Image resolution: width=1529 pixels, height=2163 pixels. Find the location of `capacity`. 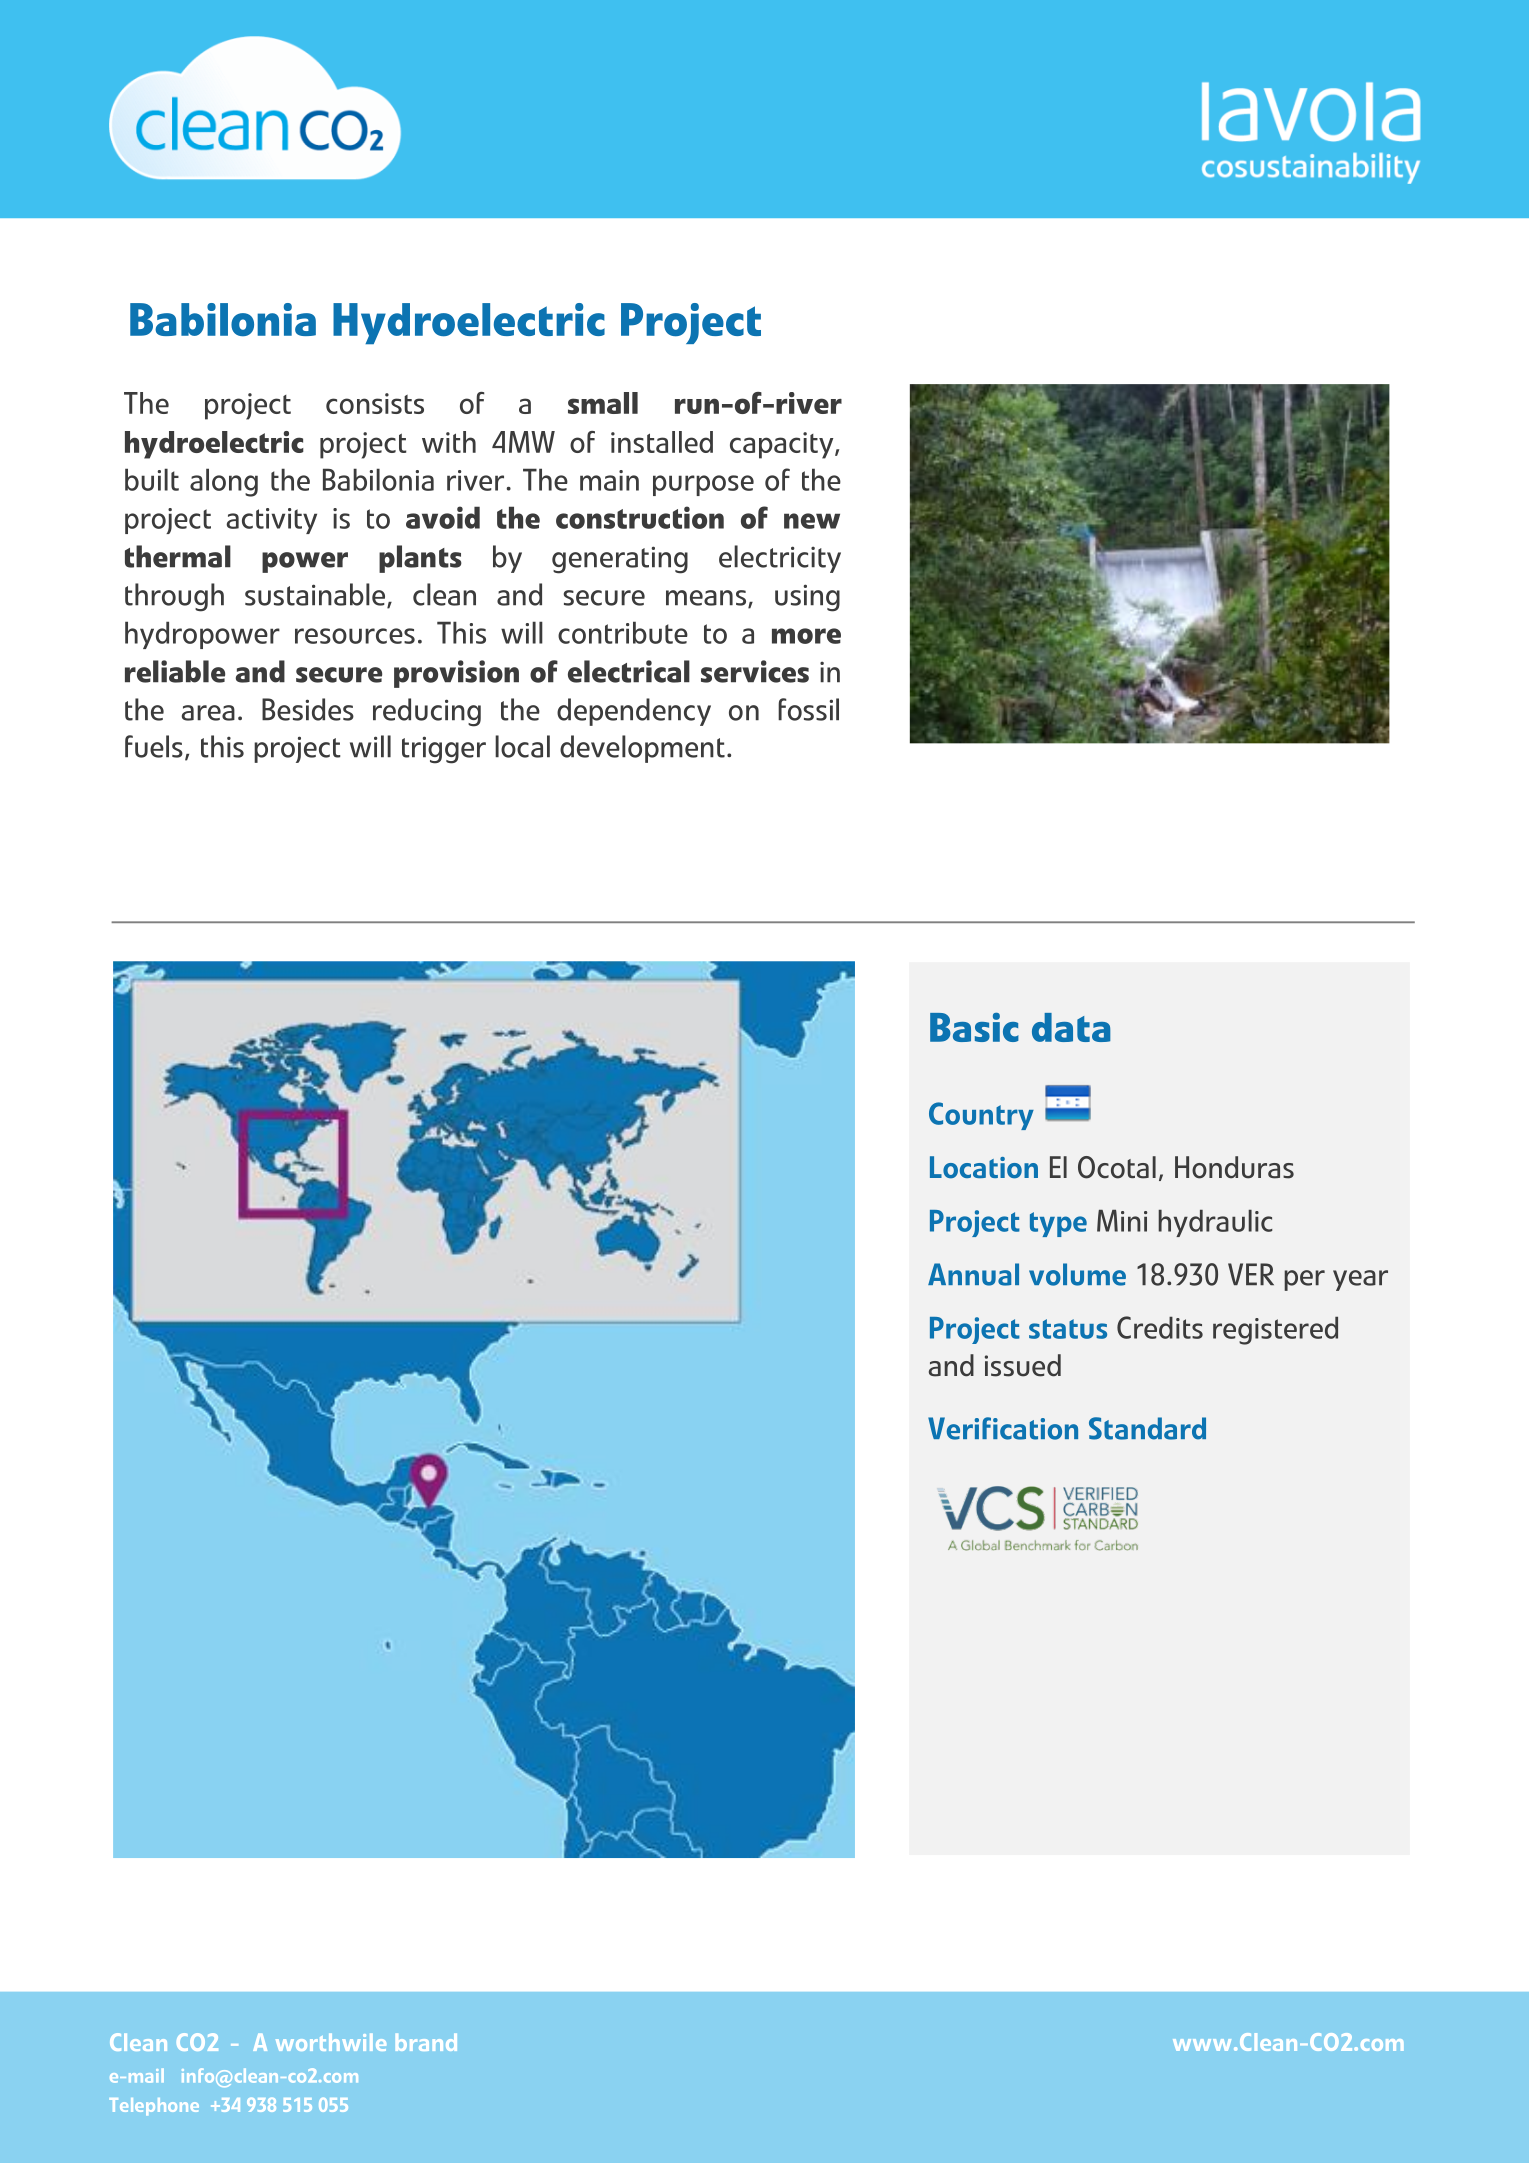

capacity is located at coordinates (783, 445).
